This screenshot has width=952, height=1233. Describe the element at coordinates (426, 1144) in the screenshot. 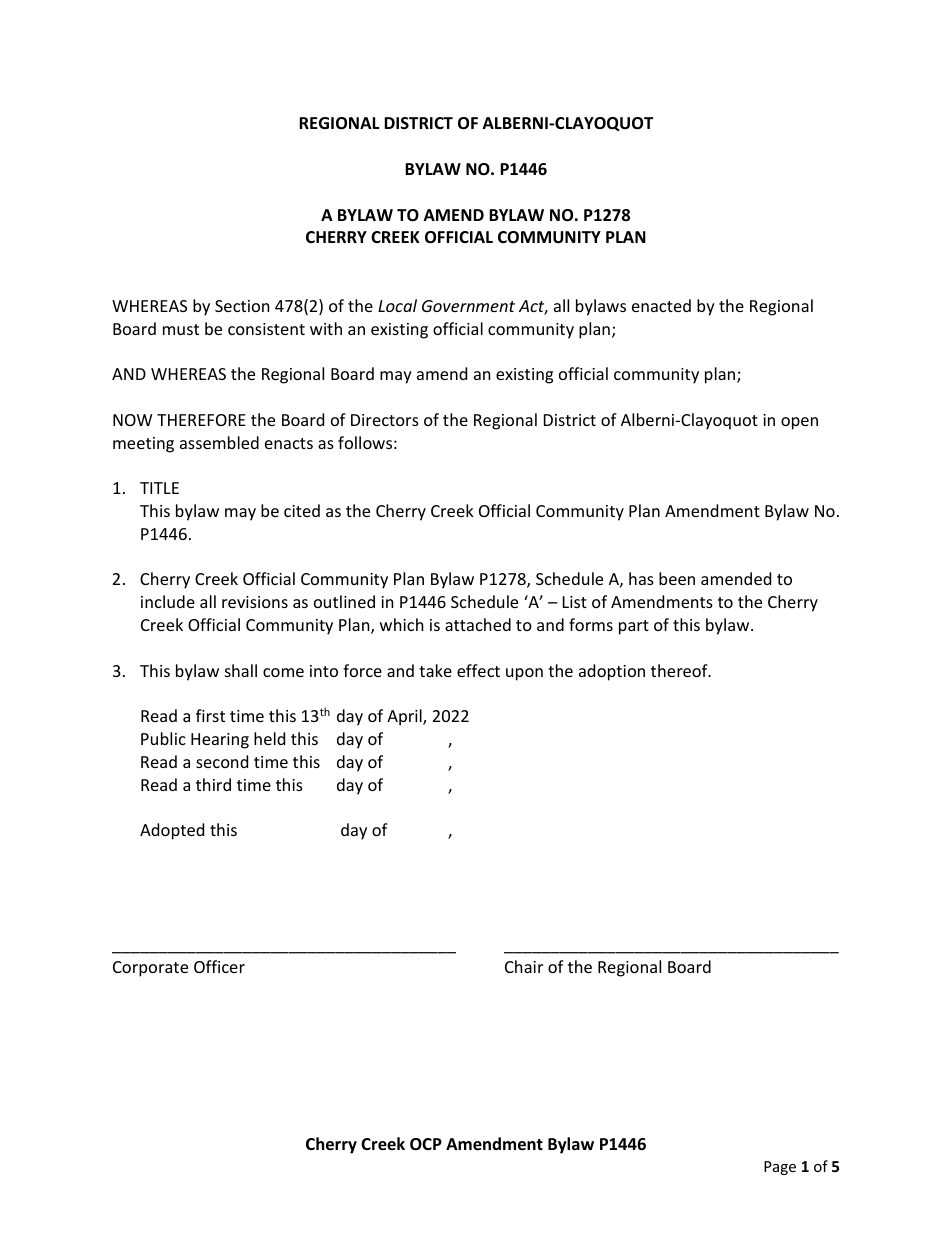

I see `OCP` at that location.
